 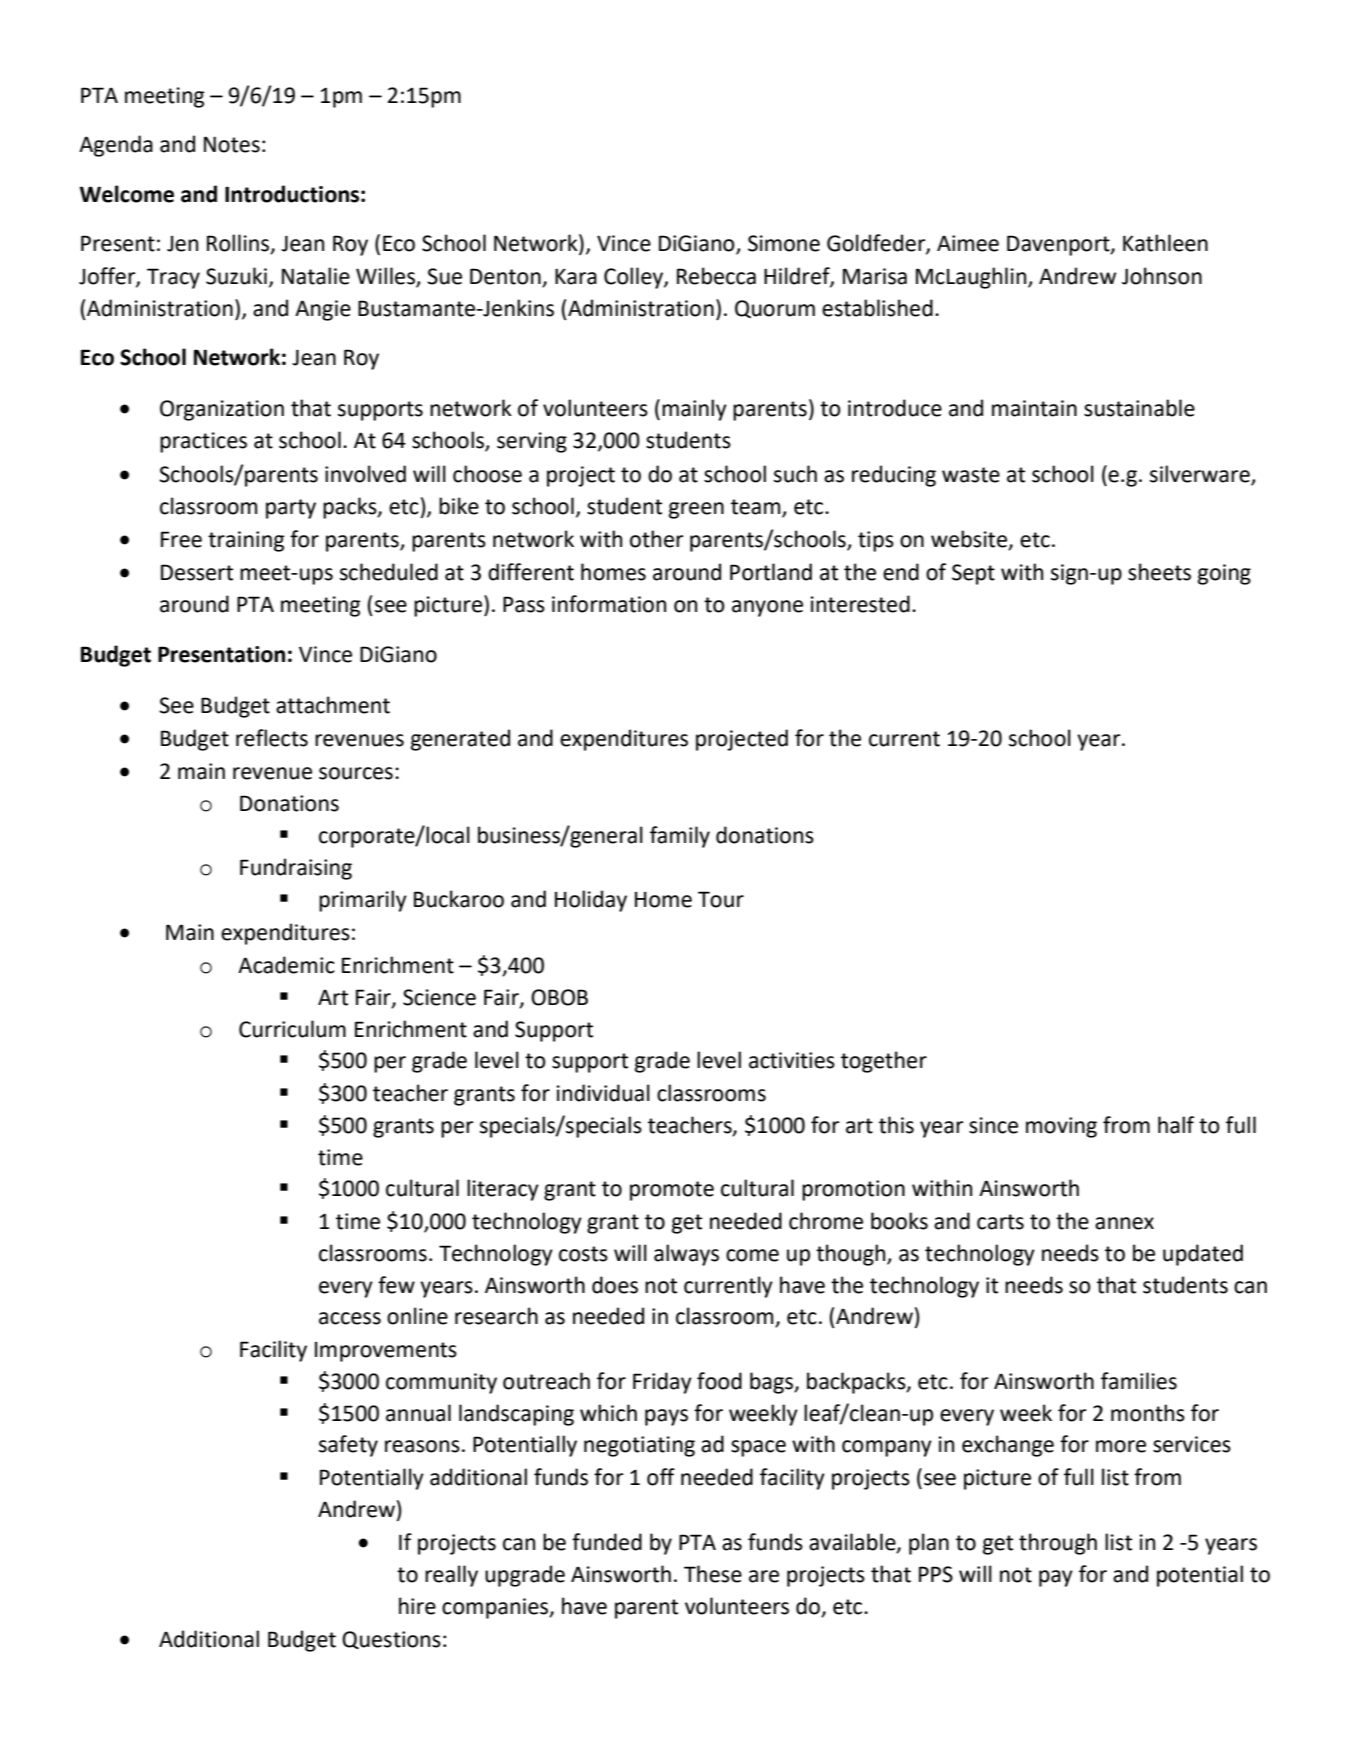 I want to click on Tour, so click(x=721, y=899).
